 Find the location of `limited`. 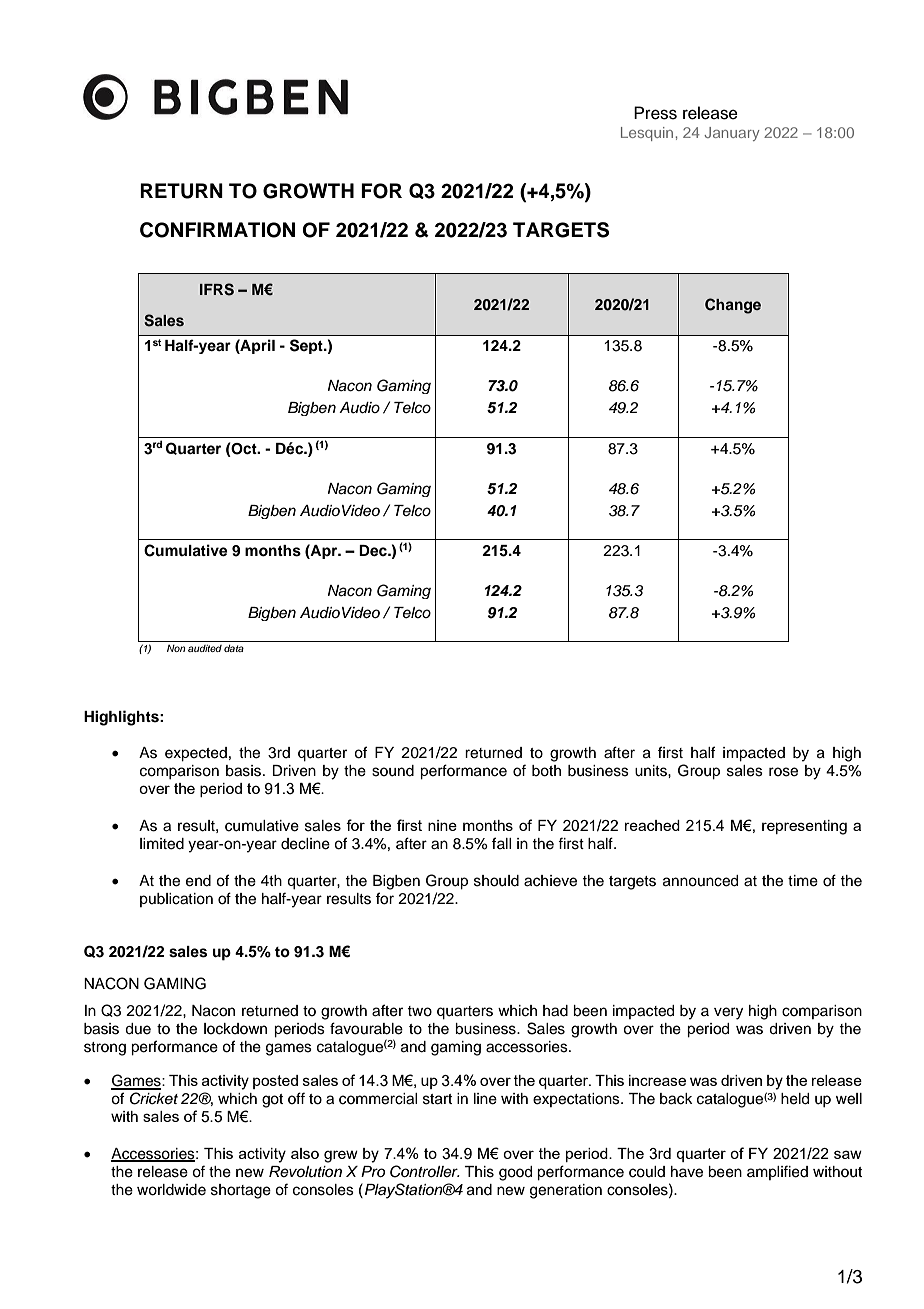

limited is located at coordinates (162, 844).
